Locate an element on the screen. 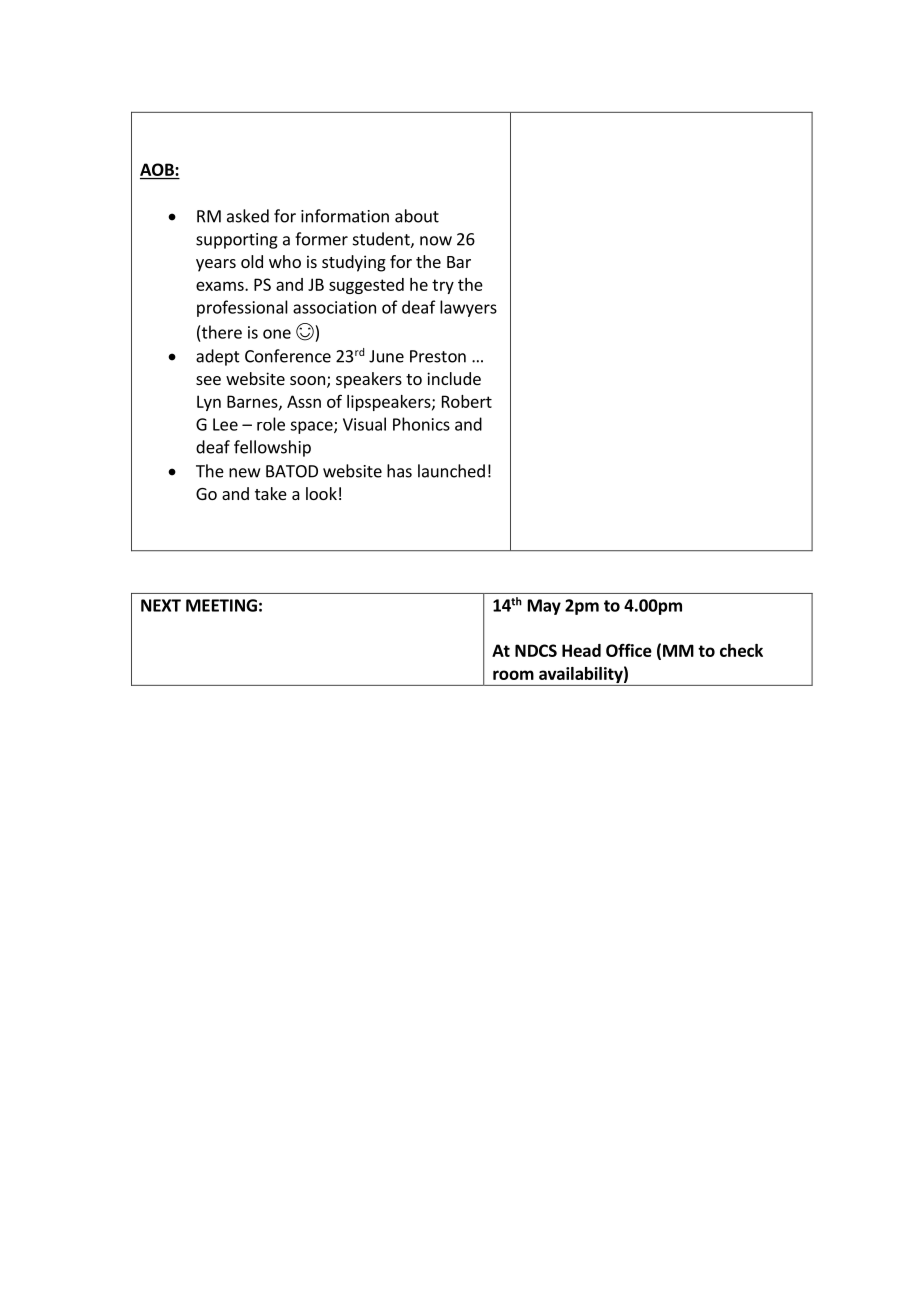 This screenshot has width=924, height=1308. supporting is located at coordinates (237, 241).
